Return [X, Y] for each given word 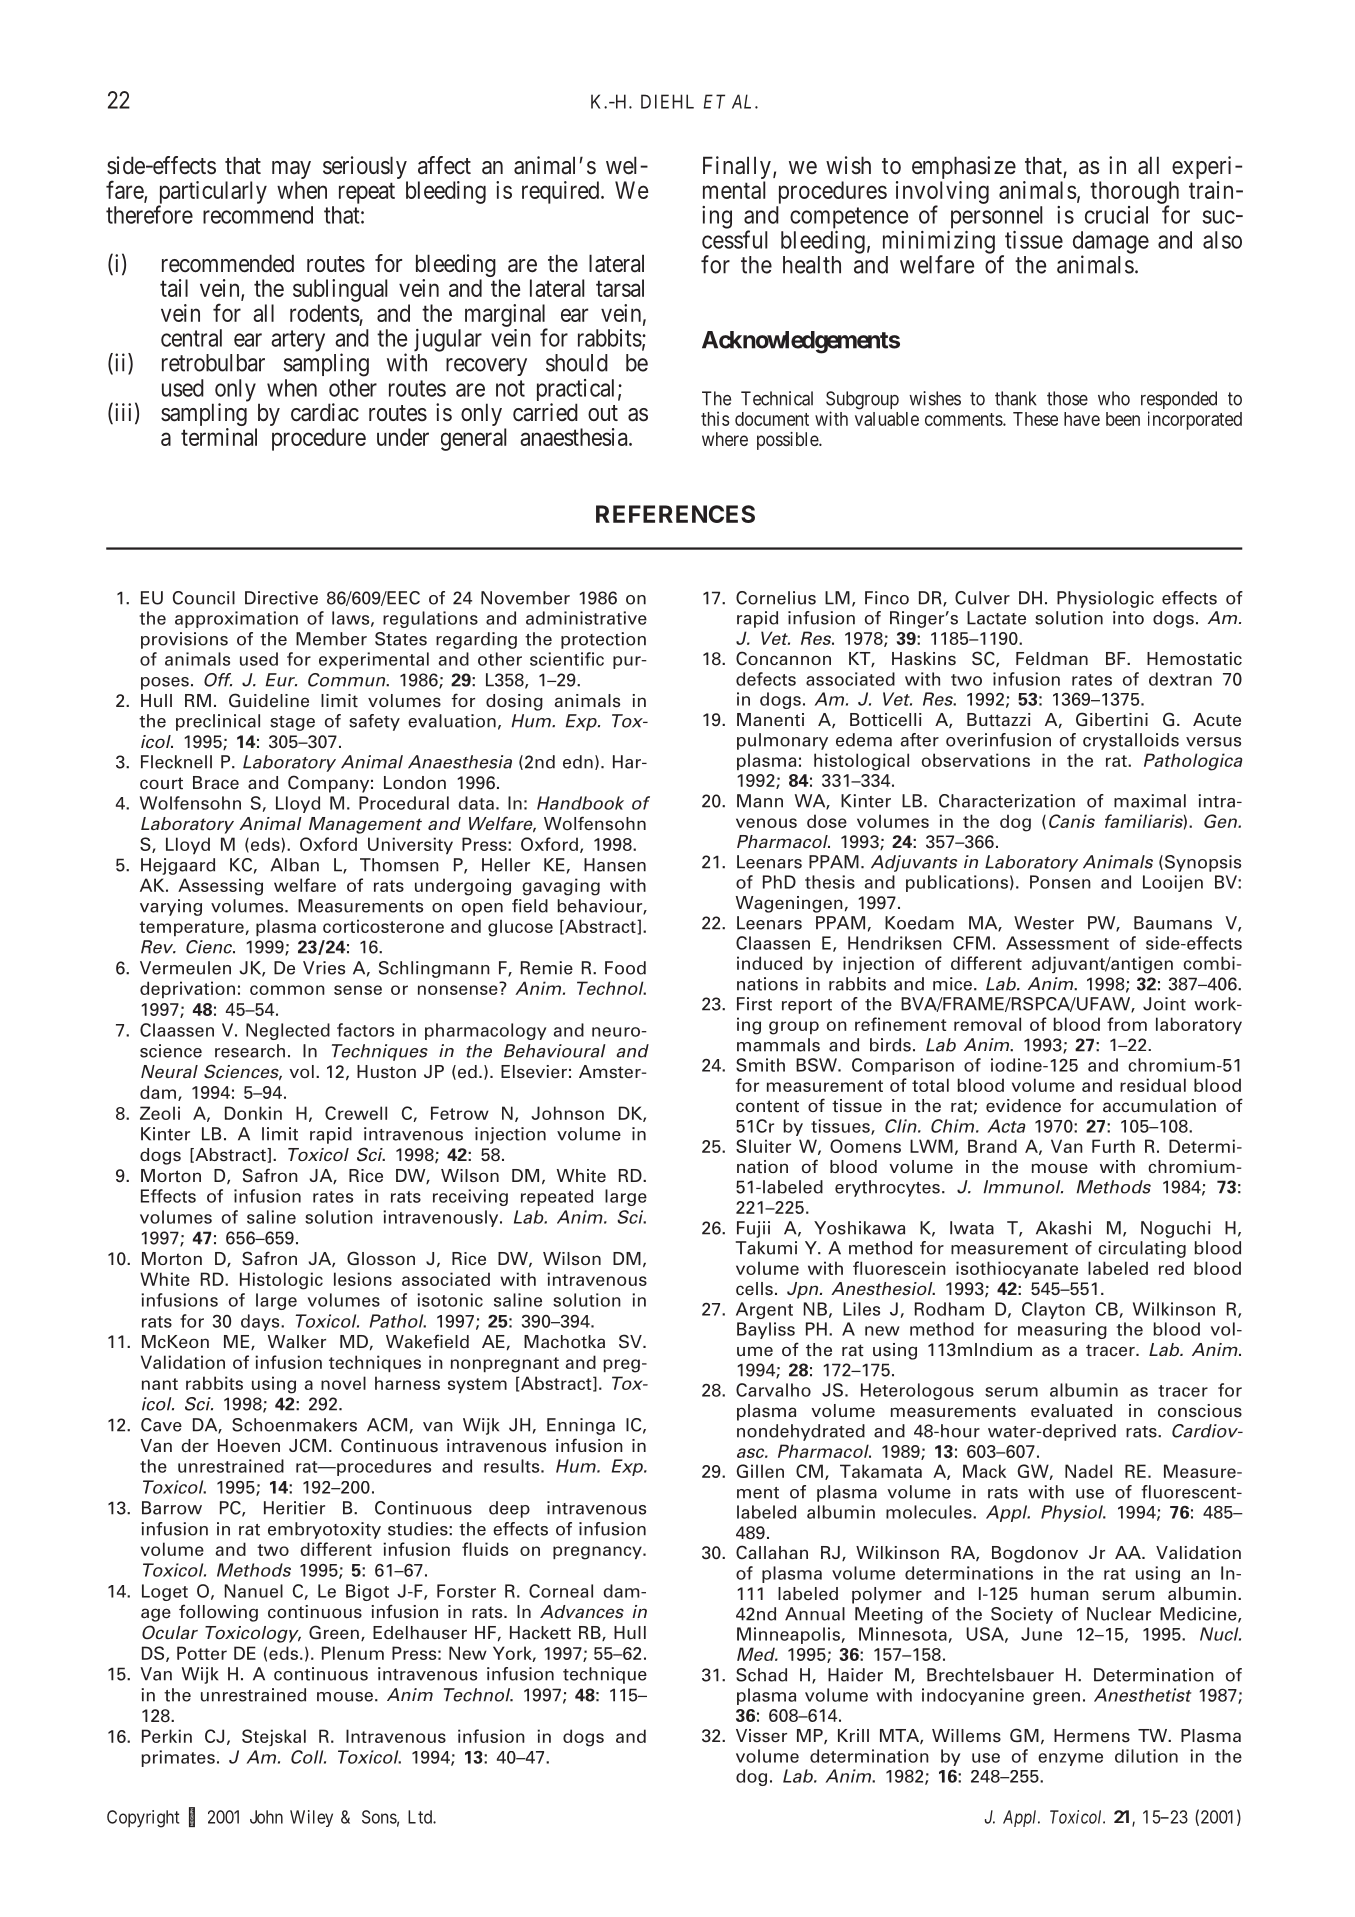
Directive [281, 598]
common [287, 990]
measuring [1062, 1330]
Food [625, 968]
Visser [761, 1736]
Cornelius [776, 598]
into [1128, 618]
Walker [297, 1342]
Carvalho [773, 1390]
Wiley [311, 1818]
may [291, 171]
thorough [1134, 193]
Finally [737, 169]
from [1127, 1024]
